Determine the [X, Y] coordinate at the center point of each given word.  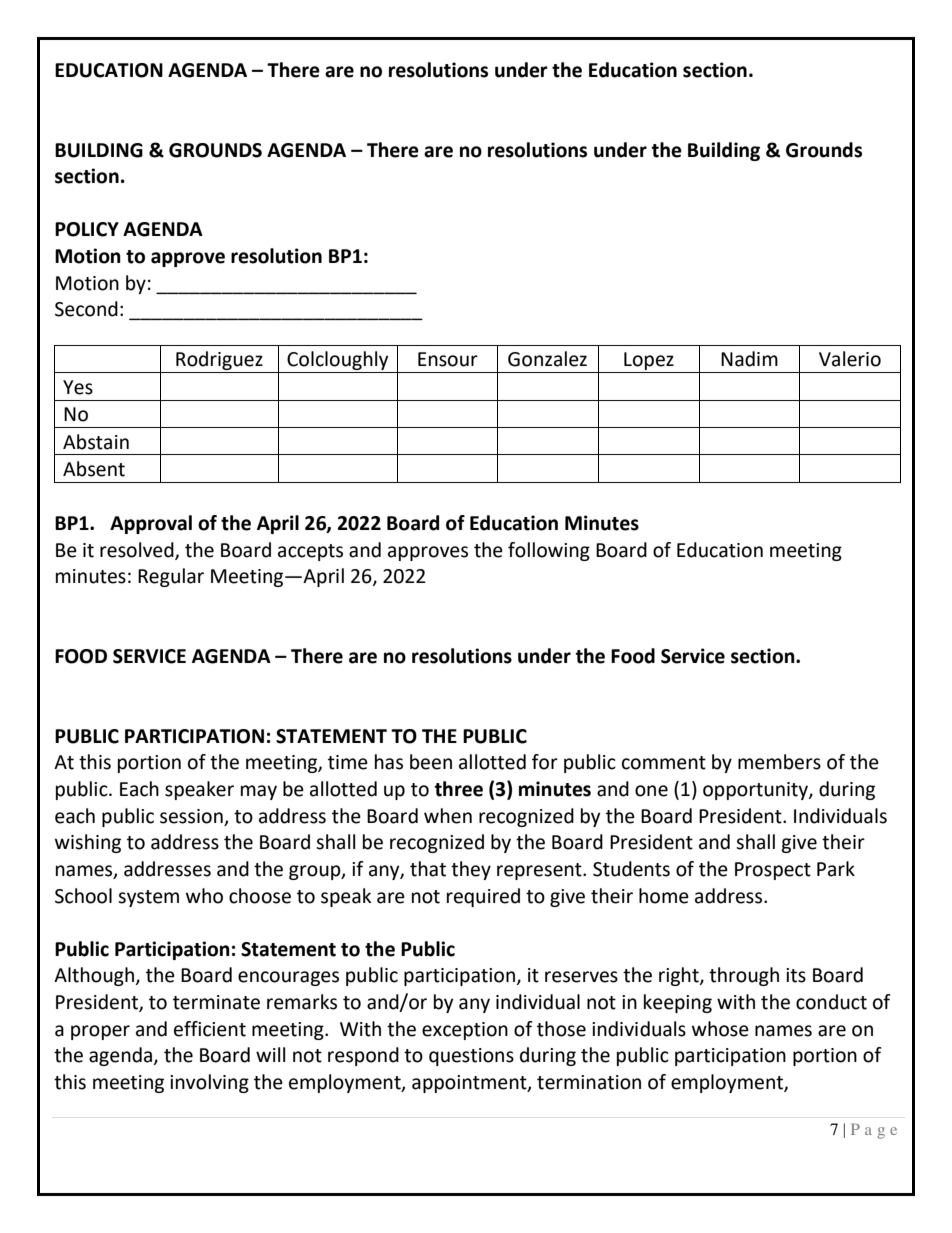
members [779, 762]
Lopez [649, 362]
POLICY [87, 229]
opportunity [756, 791]
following [549, 551]
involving [209, 1083]
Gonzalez [547, 359]
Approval [151, 524]
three [459, 789]
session [191, 816]
